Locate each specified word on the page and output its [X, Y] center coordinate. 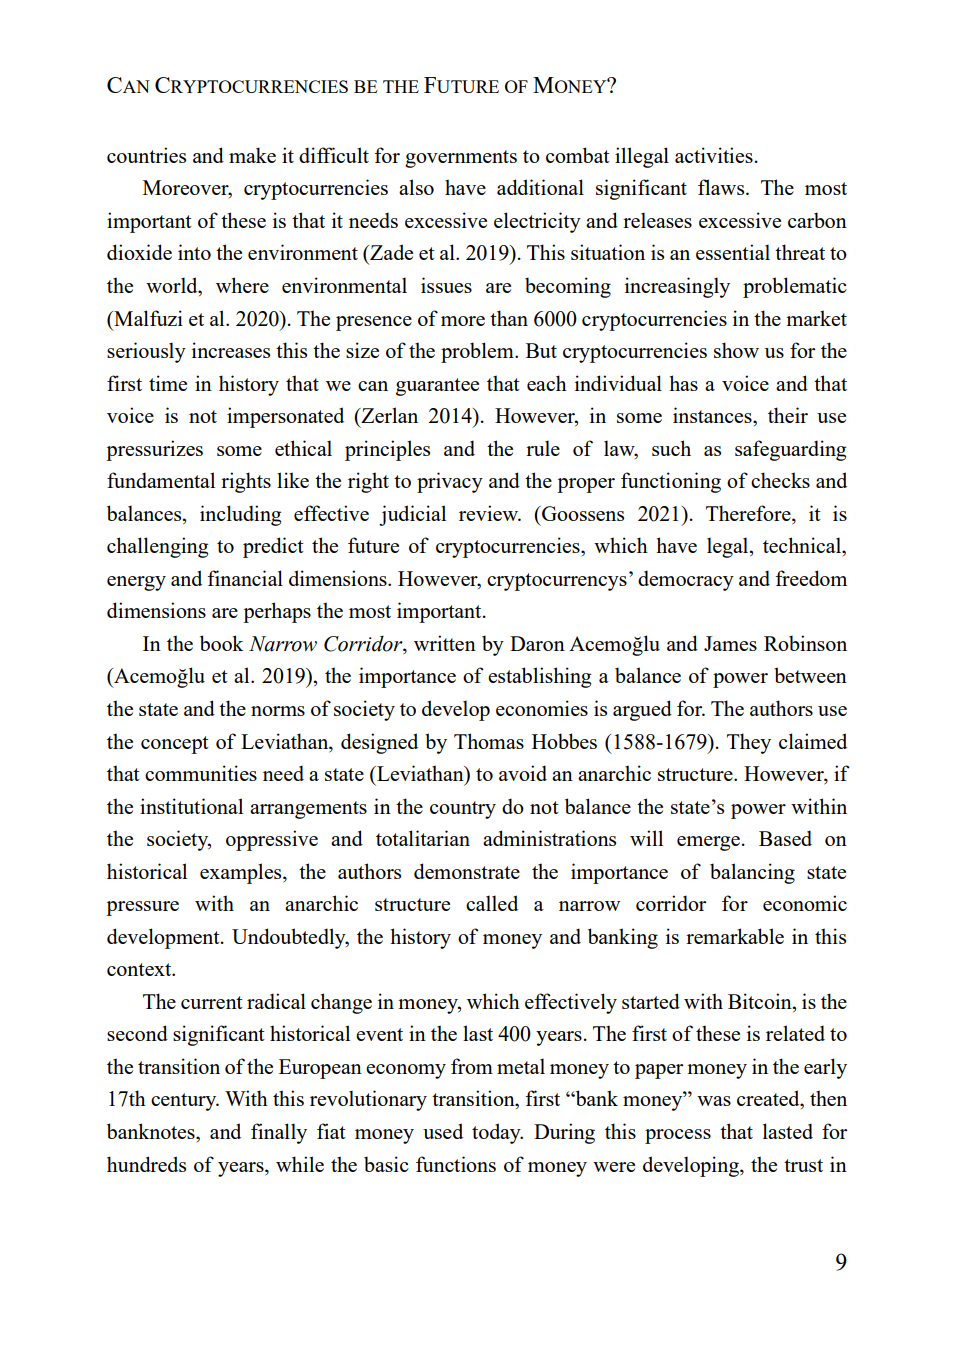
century [185, 1102]
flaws [722, 187]
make [252, 155]
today [497, 1133]
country [463, 810]
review [490, 513]
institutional [191, 806]
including [240, 515]
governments [461, 159]
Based [785, 838]
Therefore [749, 513]
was [714, 1101]
